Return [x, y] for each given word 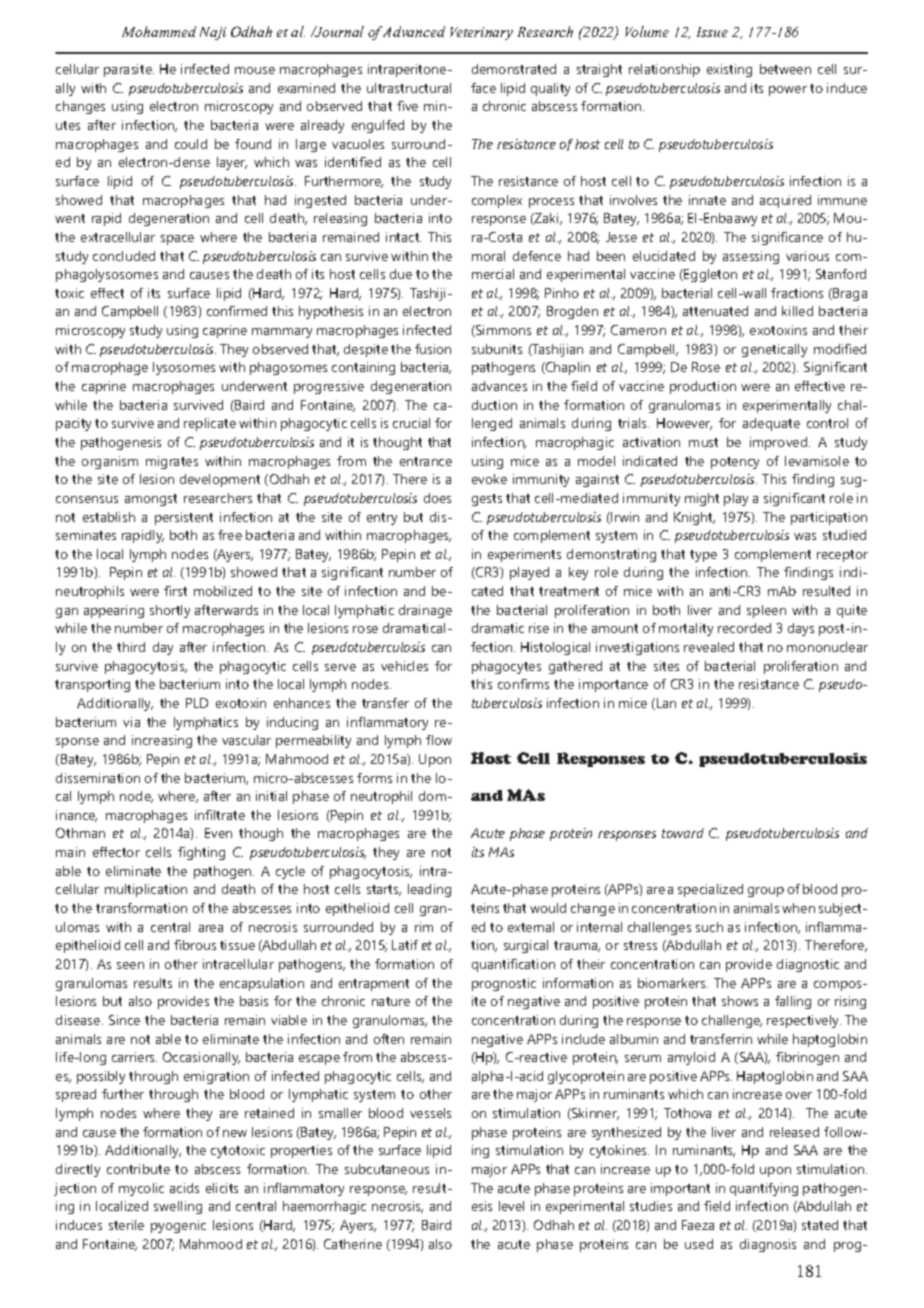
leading [429, 890]
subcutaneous [387, 1169]
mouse [255, 70]
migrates [172, 462]
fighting [201, 853]
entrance [426, 461]
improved [780, 443]
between [785, 69]
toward [683, 833]
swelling [178, 1207]
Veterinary [481, 33]
